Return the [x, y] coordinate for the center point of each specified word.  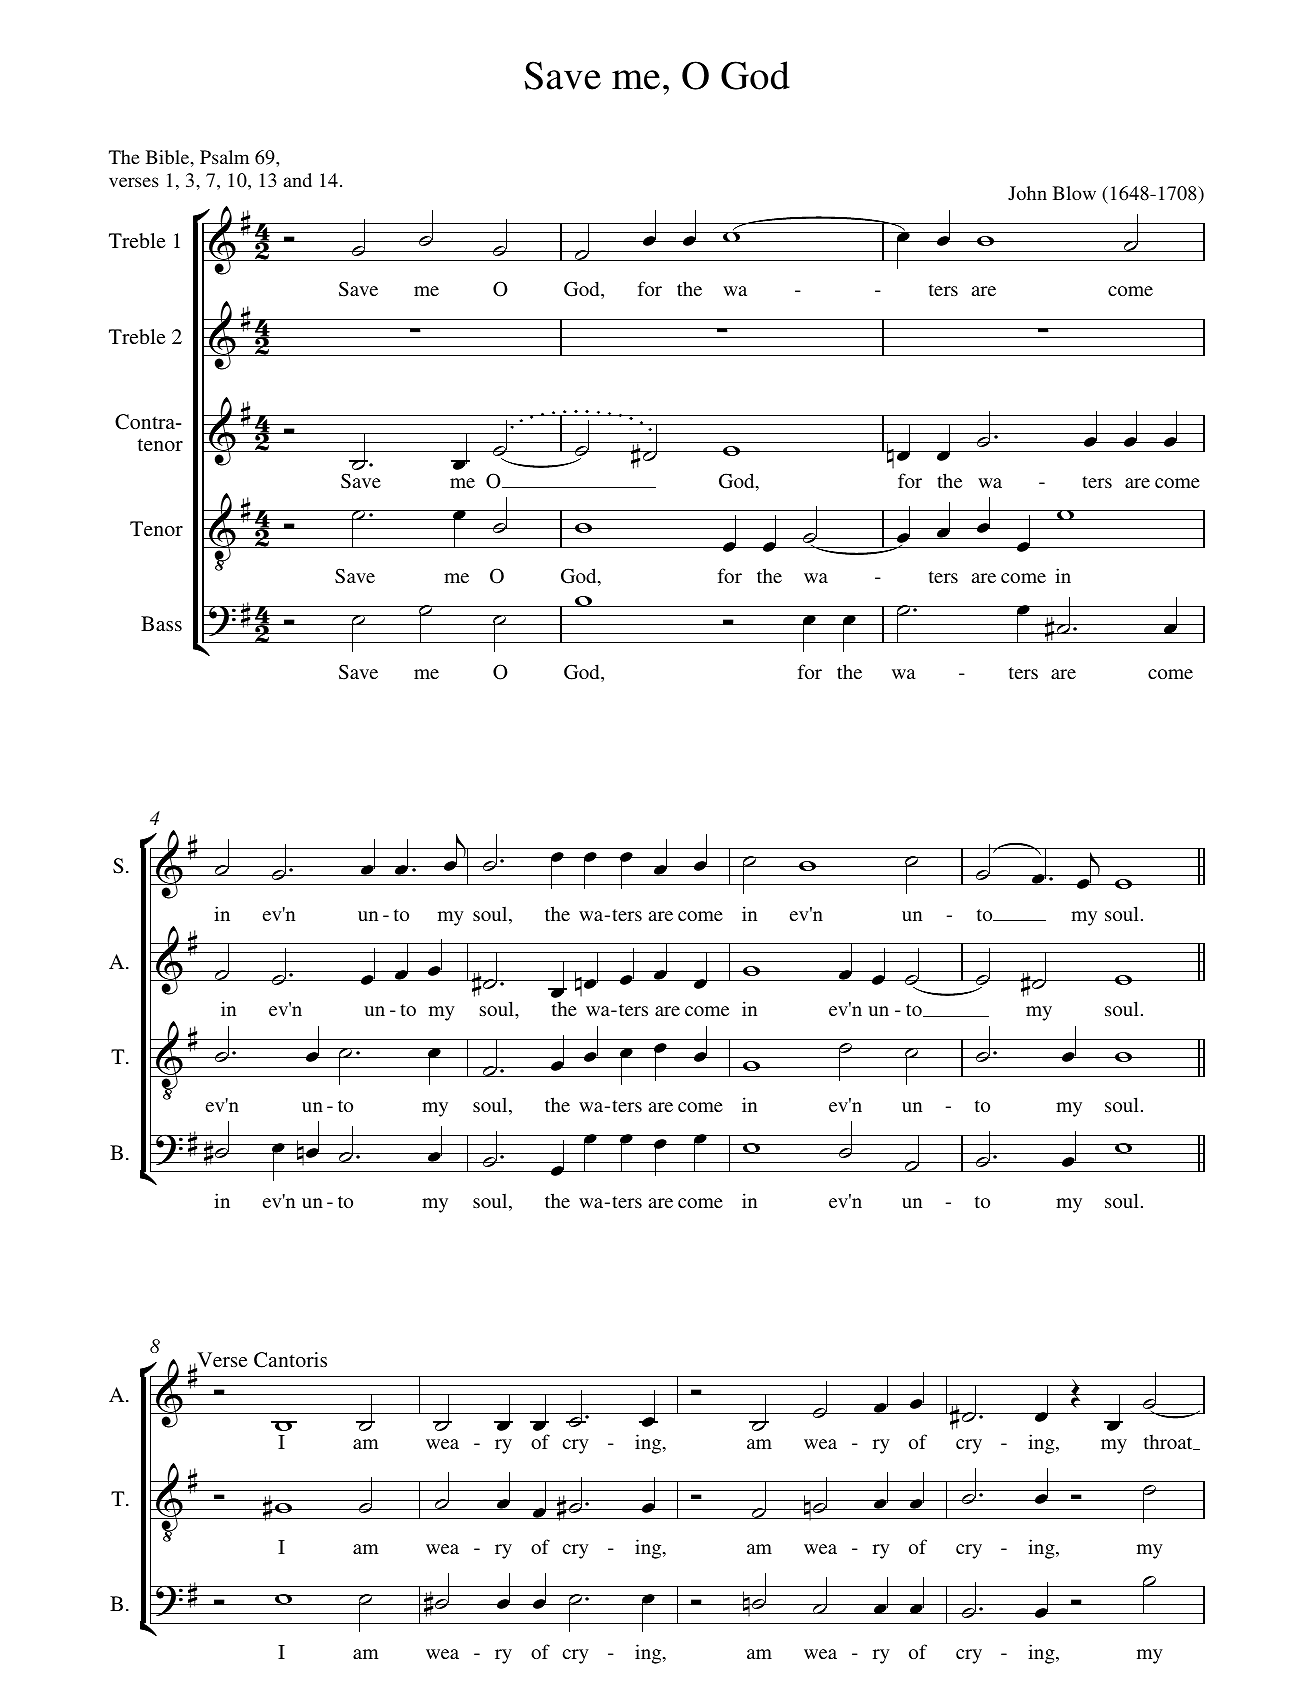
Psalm [224, 157]
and [298, 180]
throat [1169, 1442]
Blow [1074, 193]
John [1027, 193]
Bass [161, 623]
